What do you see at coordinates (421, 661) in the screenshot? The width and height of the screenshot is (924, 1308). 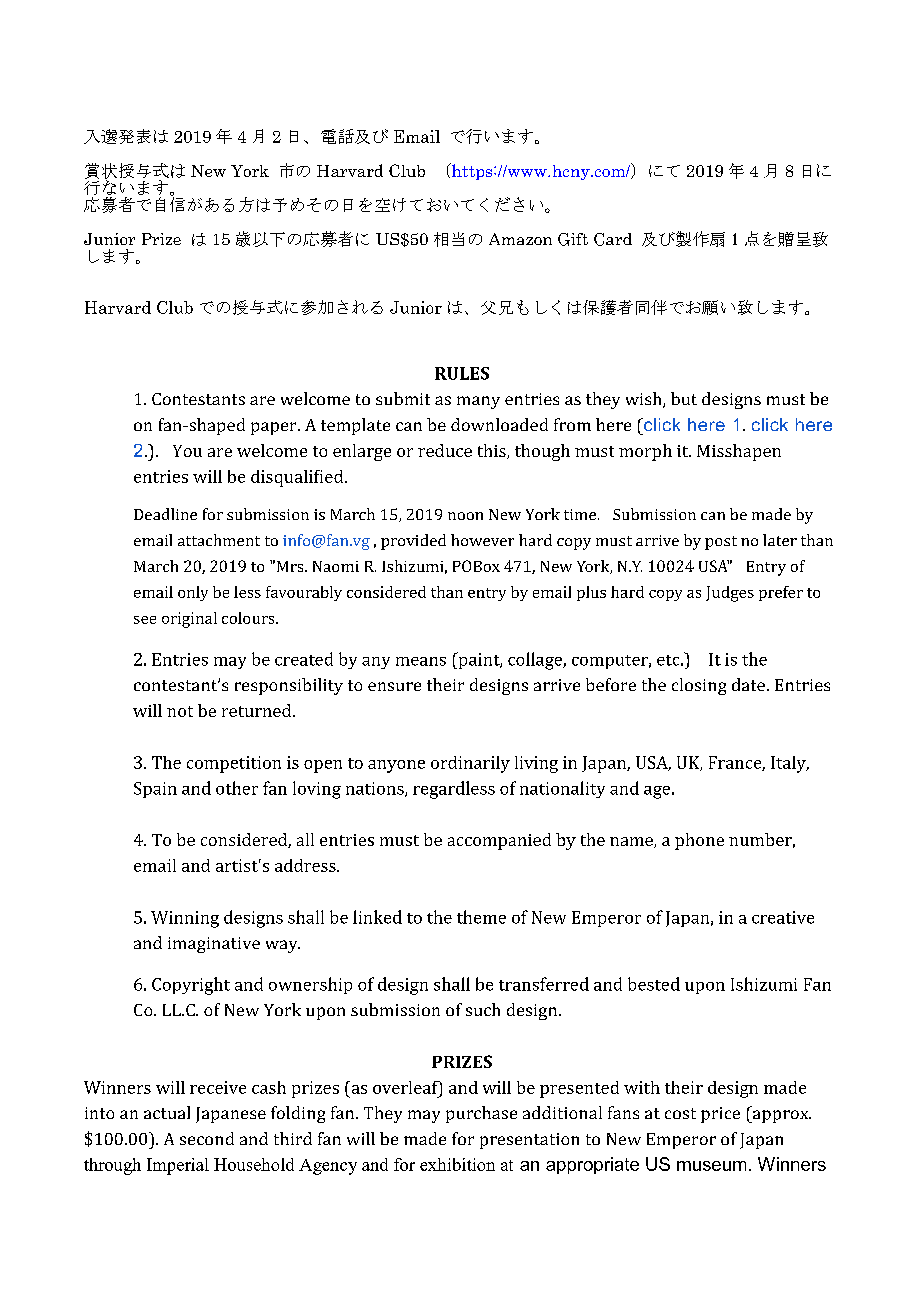 I see `means` at bounding box center [421, 661].
